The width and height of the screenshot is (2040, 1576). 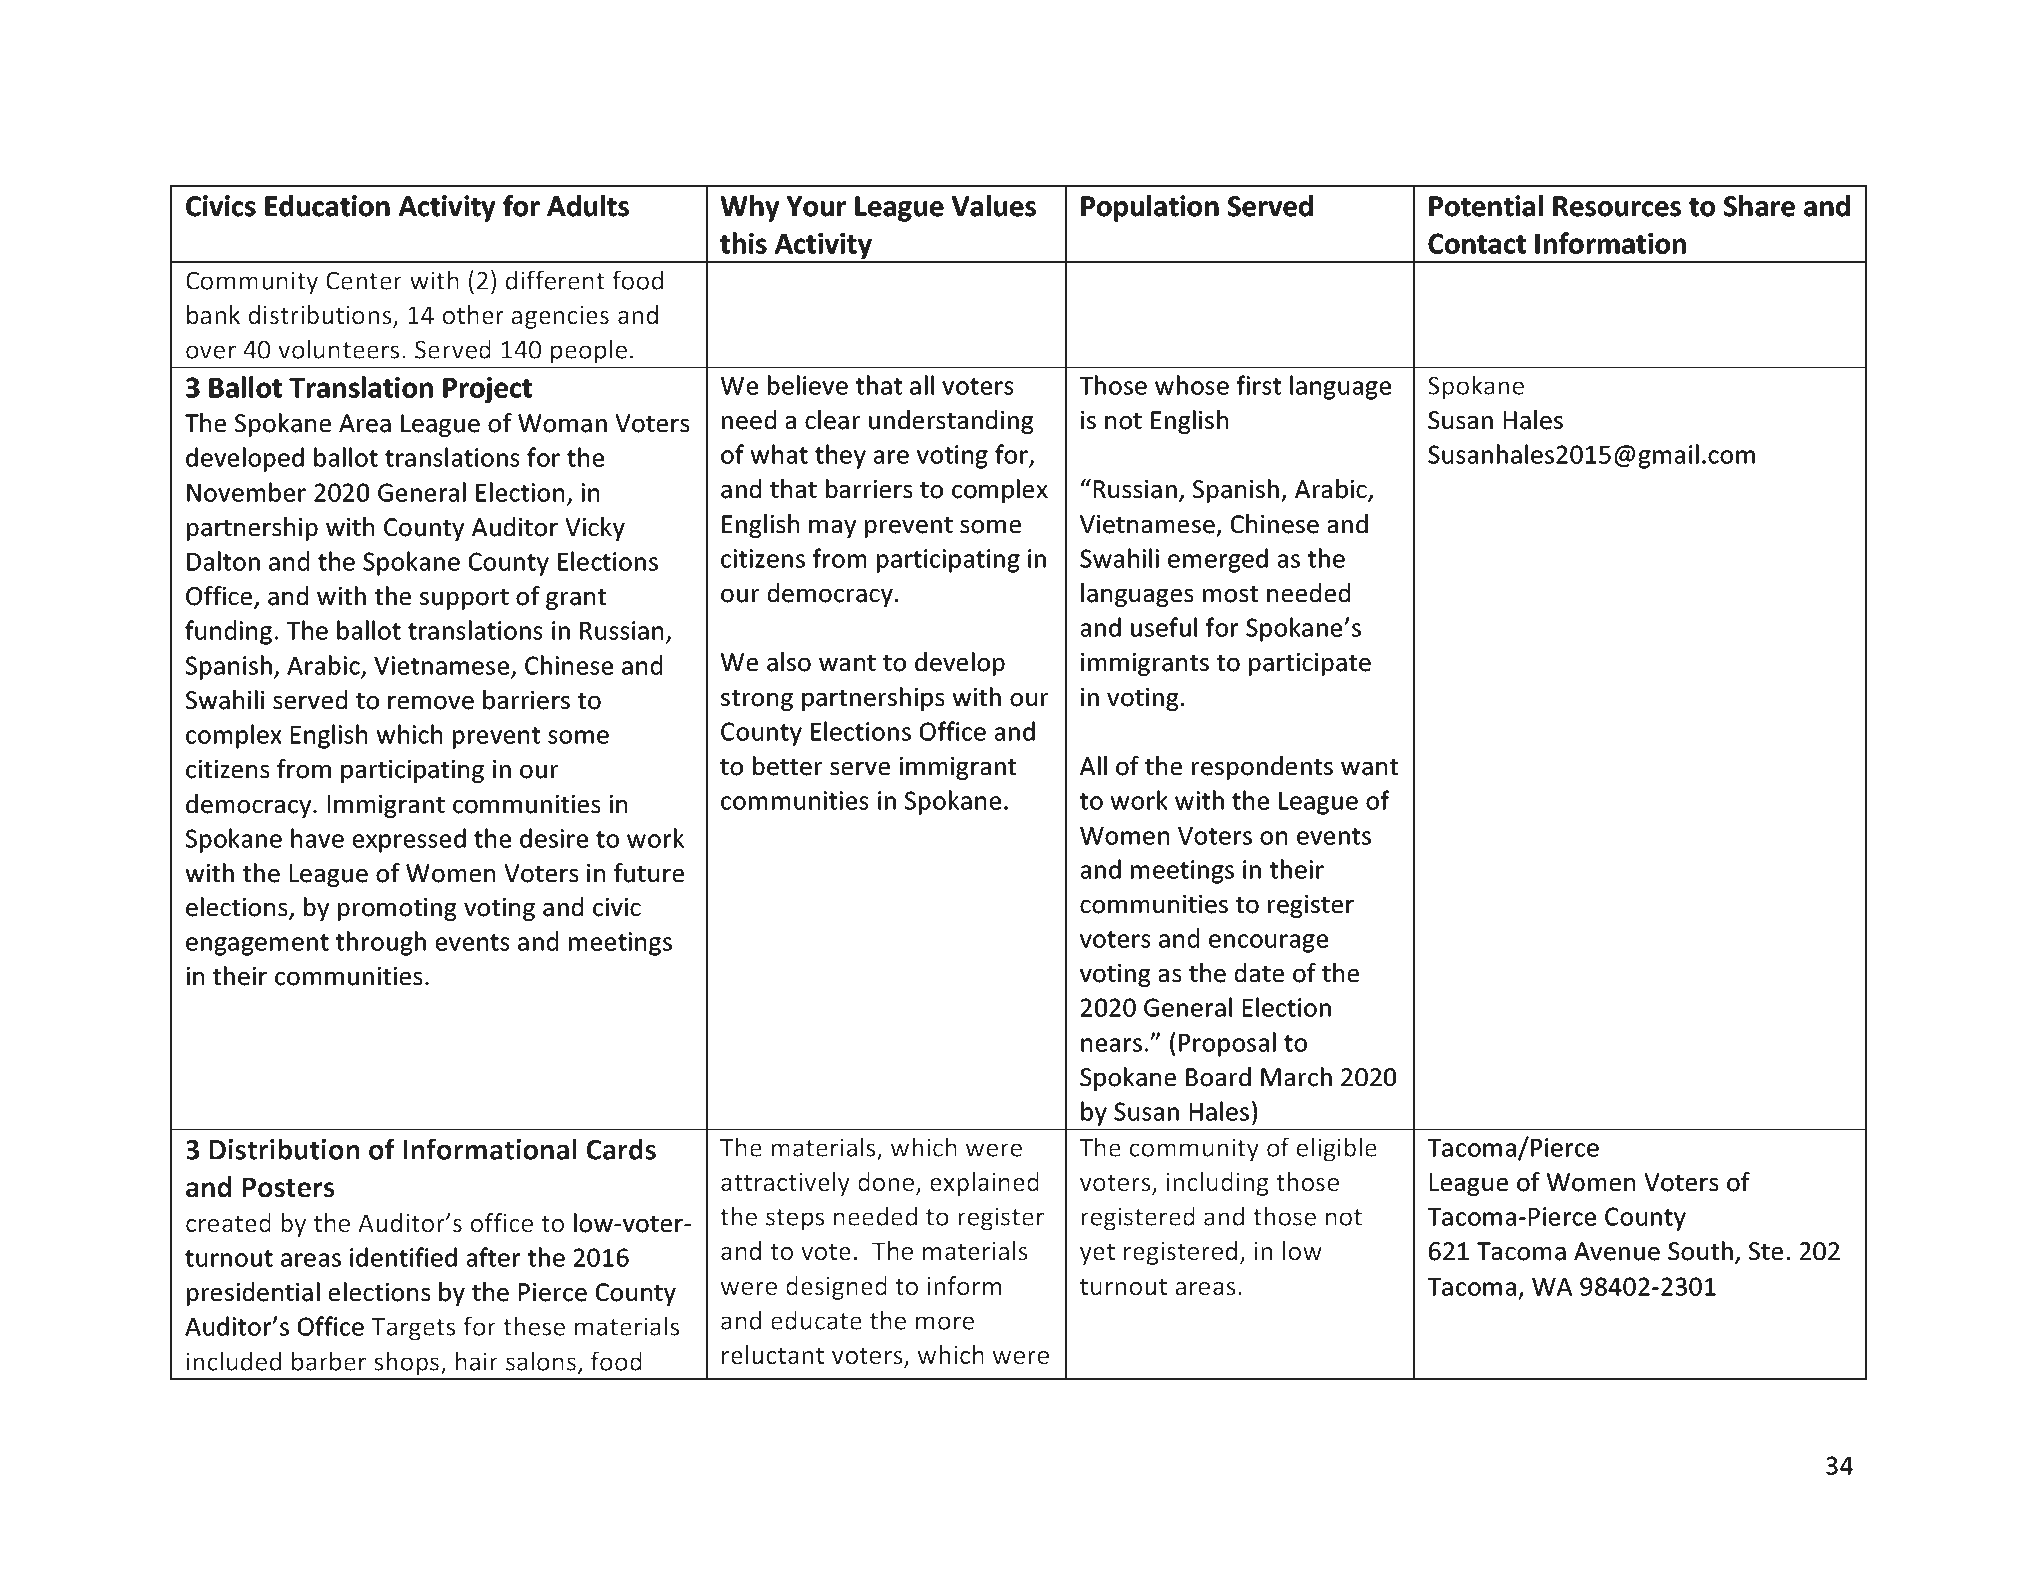 What do you see at coordinates (431, 703) in the screenshot?
I see `remove` at bounding box center [431, 703].
